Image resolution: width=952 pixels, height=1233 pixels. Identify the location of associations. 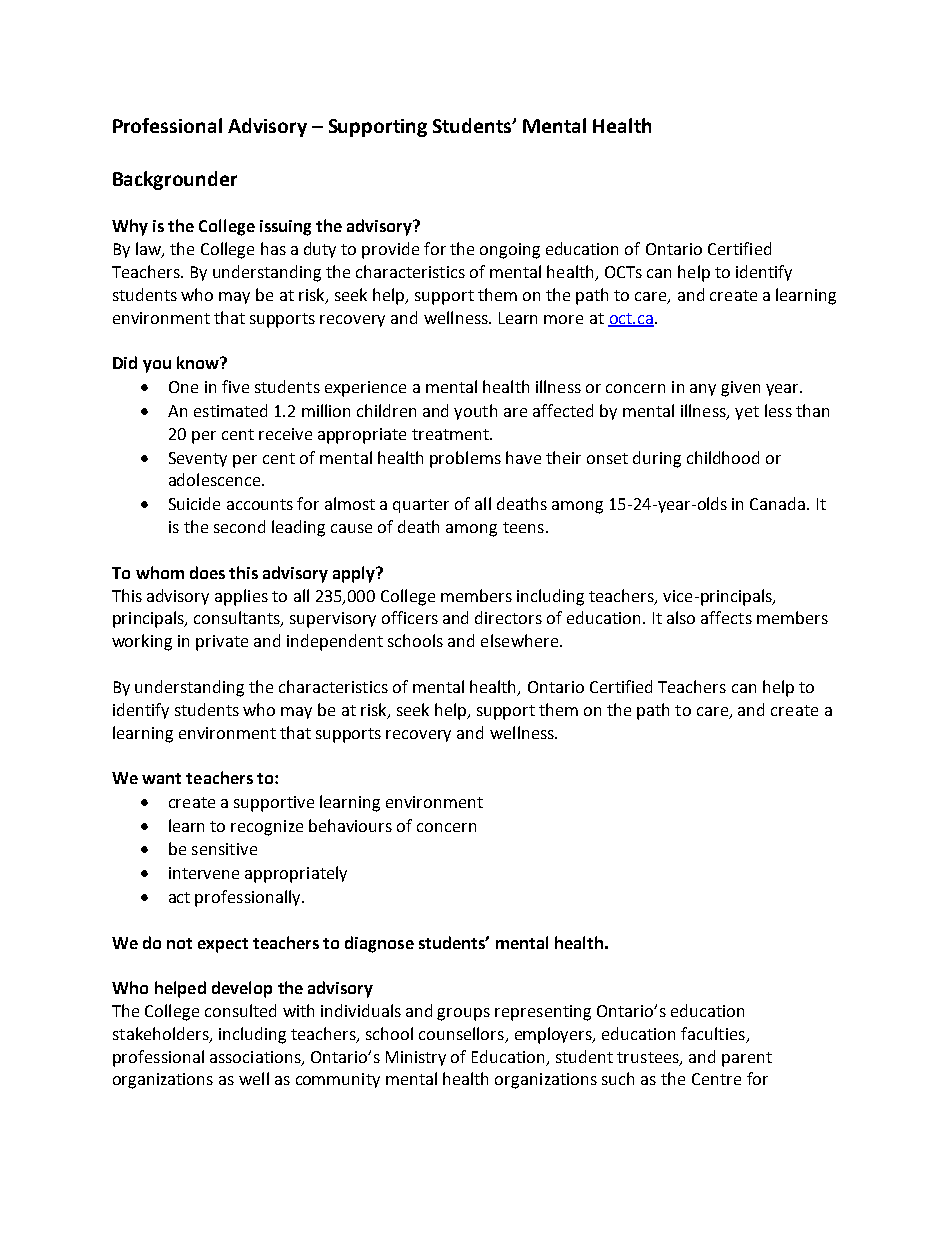
(256, 1058).
